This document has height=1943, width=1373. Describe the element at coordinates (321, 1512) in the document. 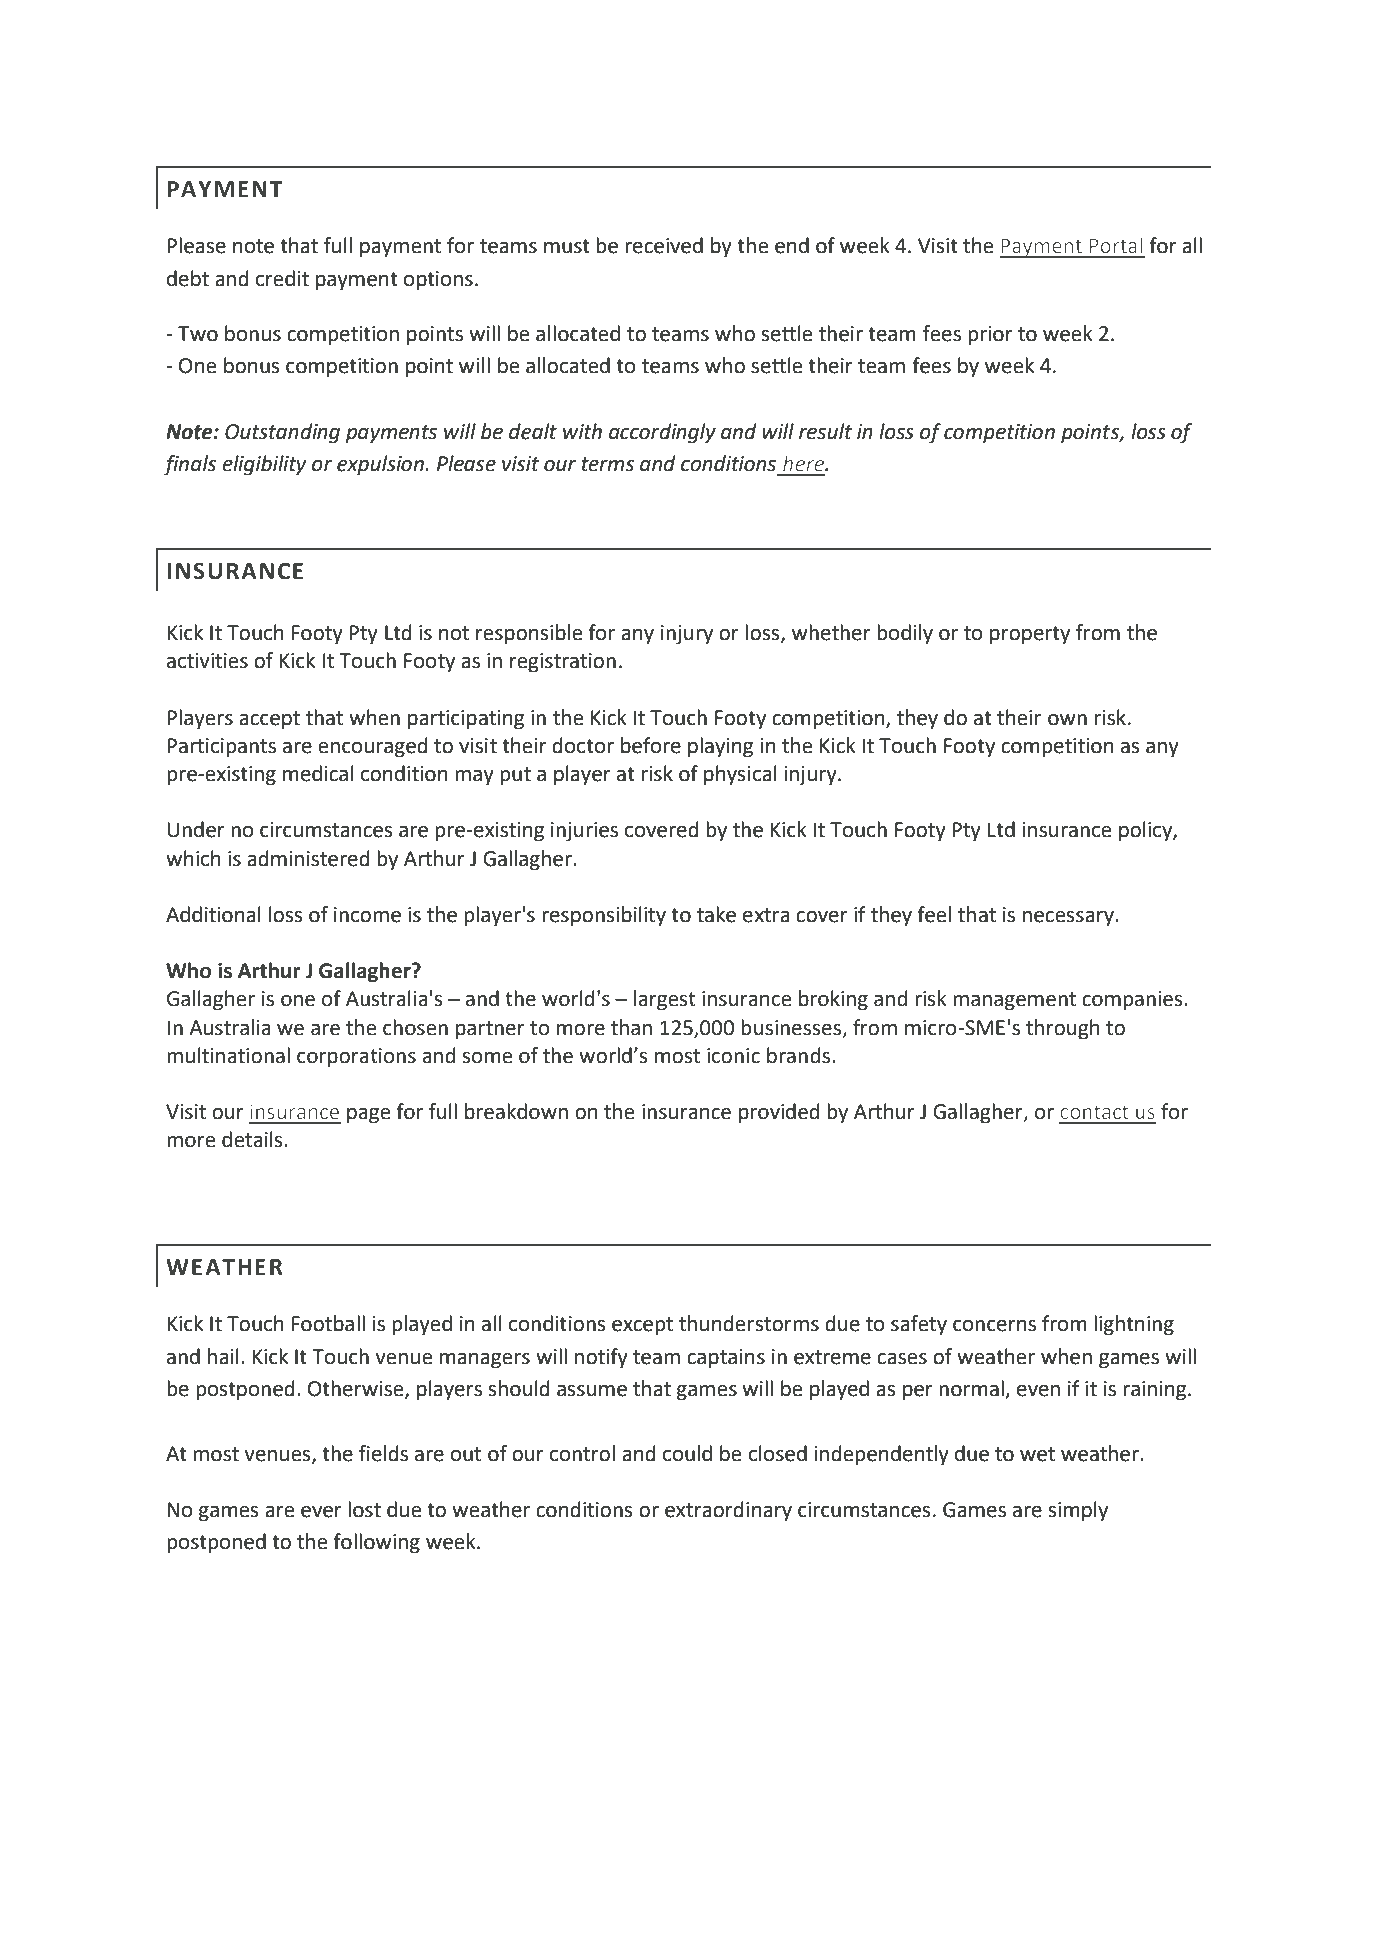

I see `ever` at that location.
